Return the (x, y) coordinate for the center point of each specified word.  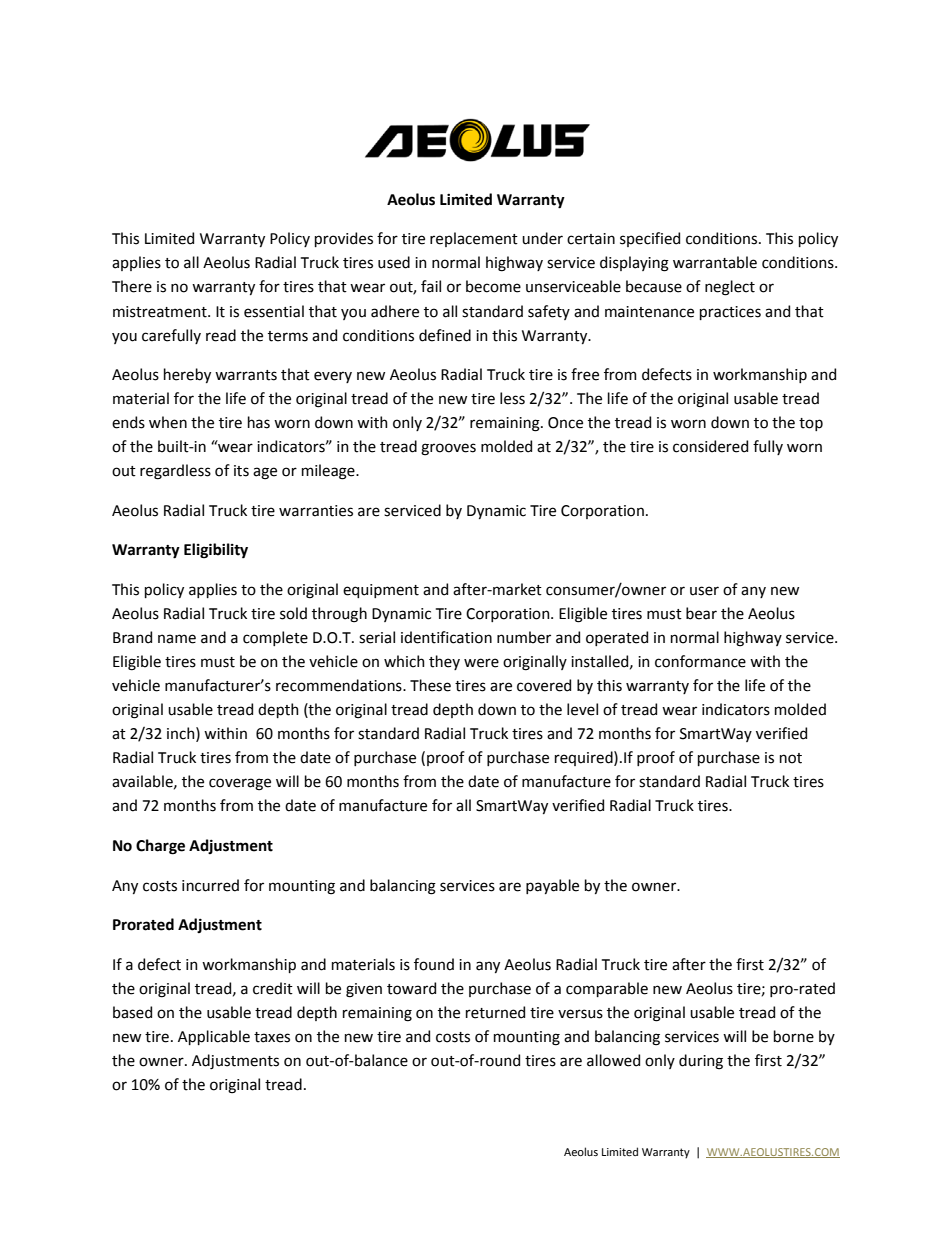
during (701, 1062)
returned (495, 1012)
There (132, 286)
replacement (474, 239)
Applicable (214, 1037)
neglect (730, 288)
